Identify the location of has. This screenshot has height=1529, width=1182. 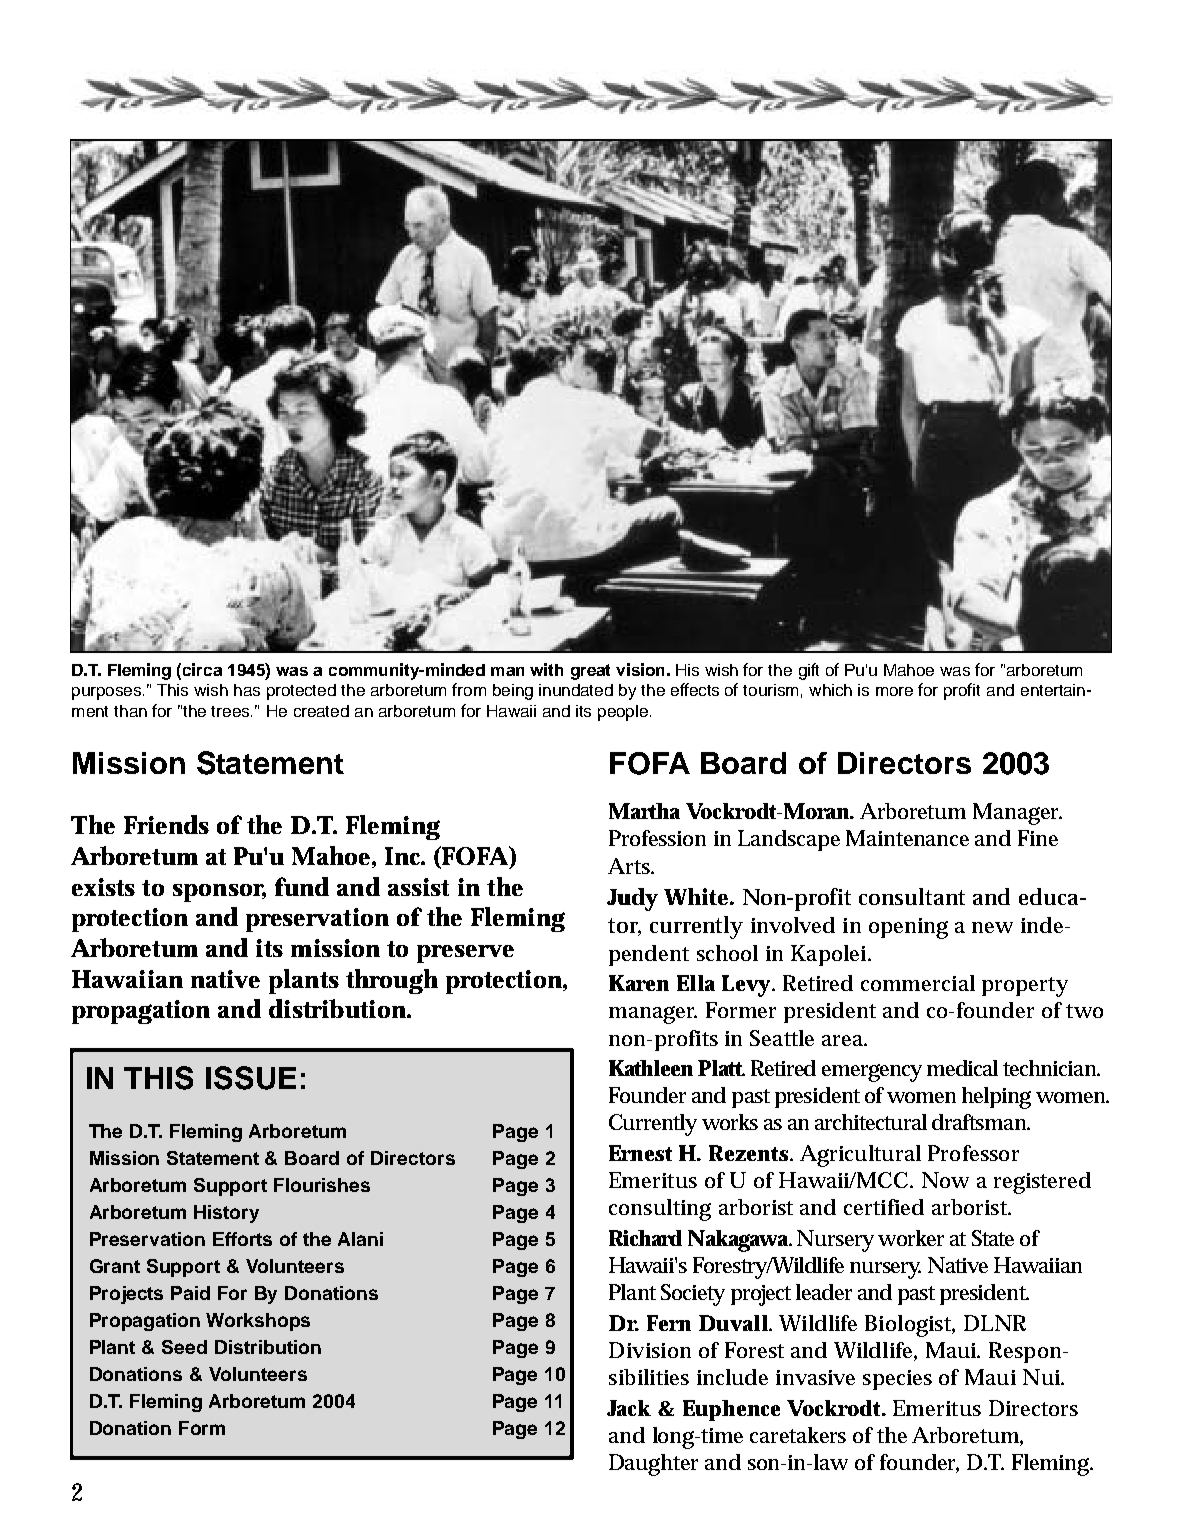
(247, 690).
